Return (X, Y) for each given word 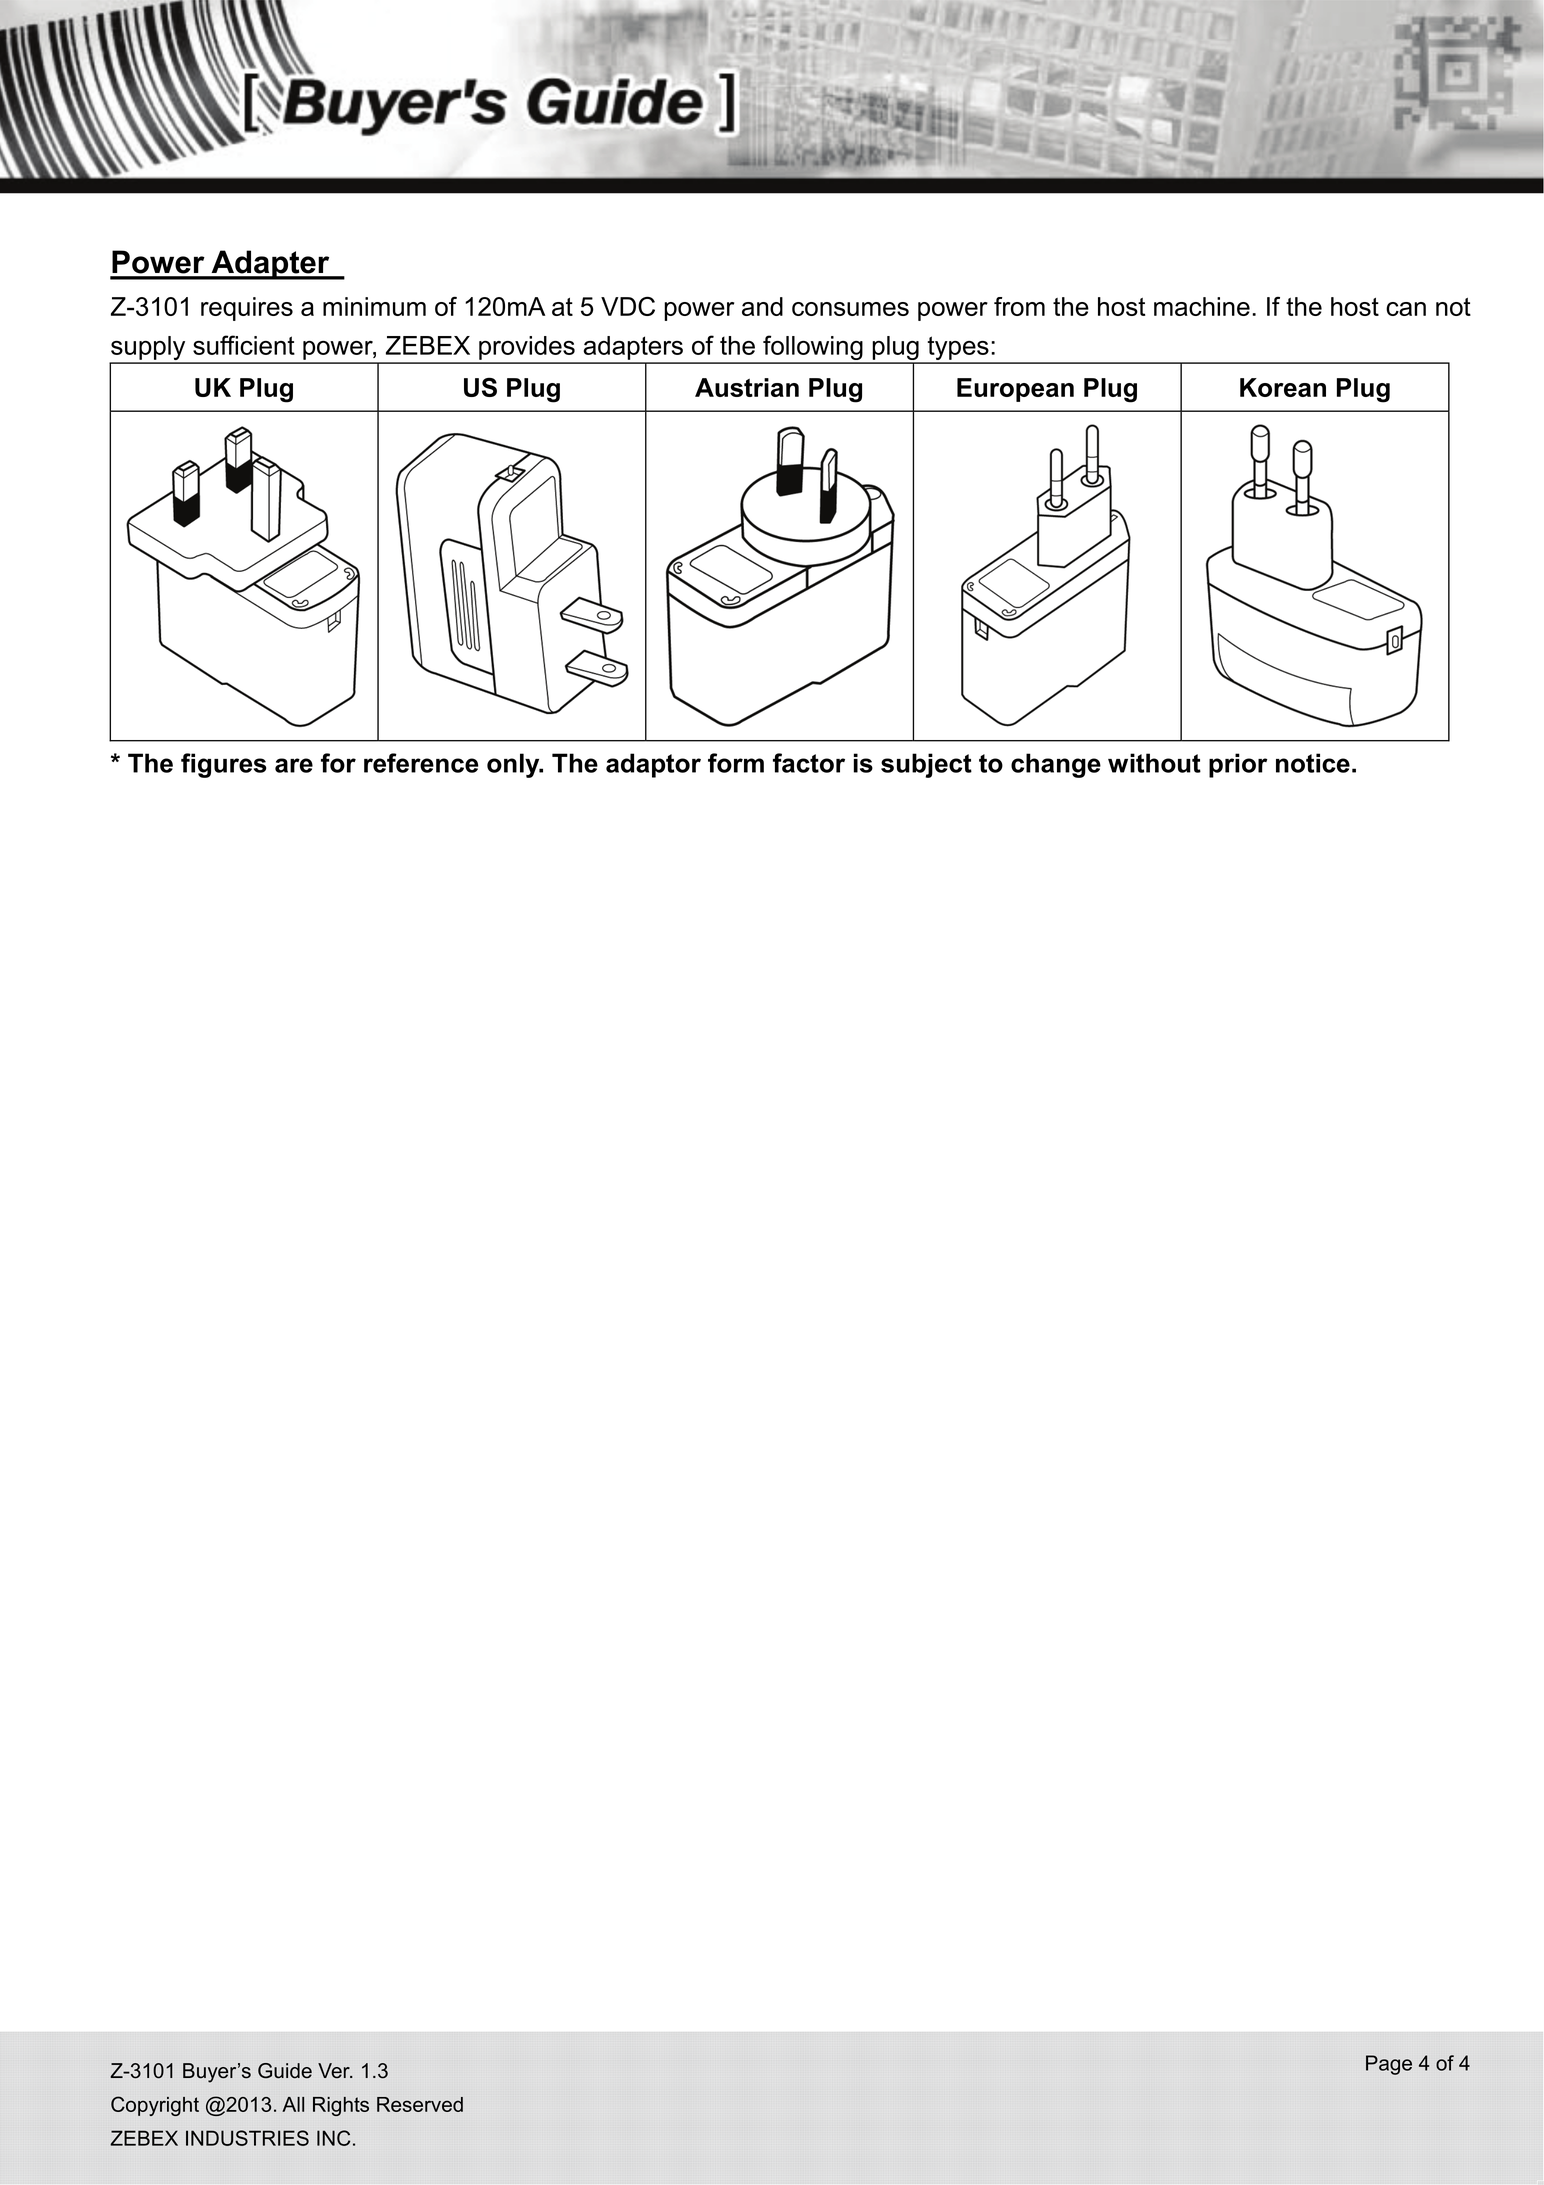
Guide (285, 2071)
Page (1389, 2065)
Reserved (420, 2104)
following (813, 349)
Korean (1283, 387)
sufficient (244, 345)
